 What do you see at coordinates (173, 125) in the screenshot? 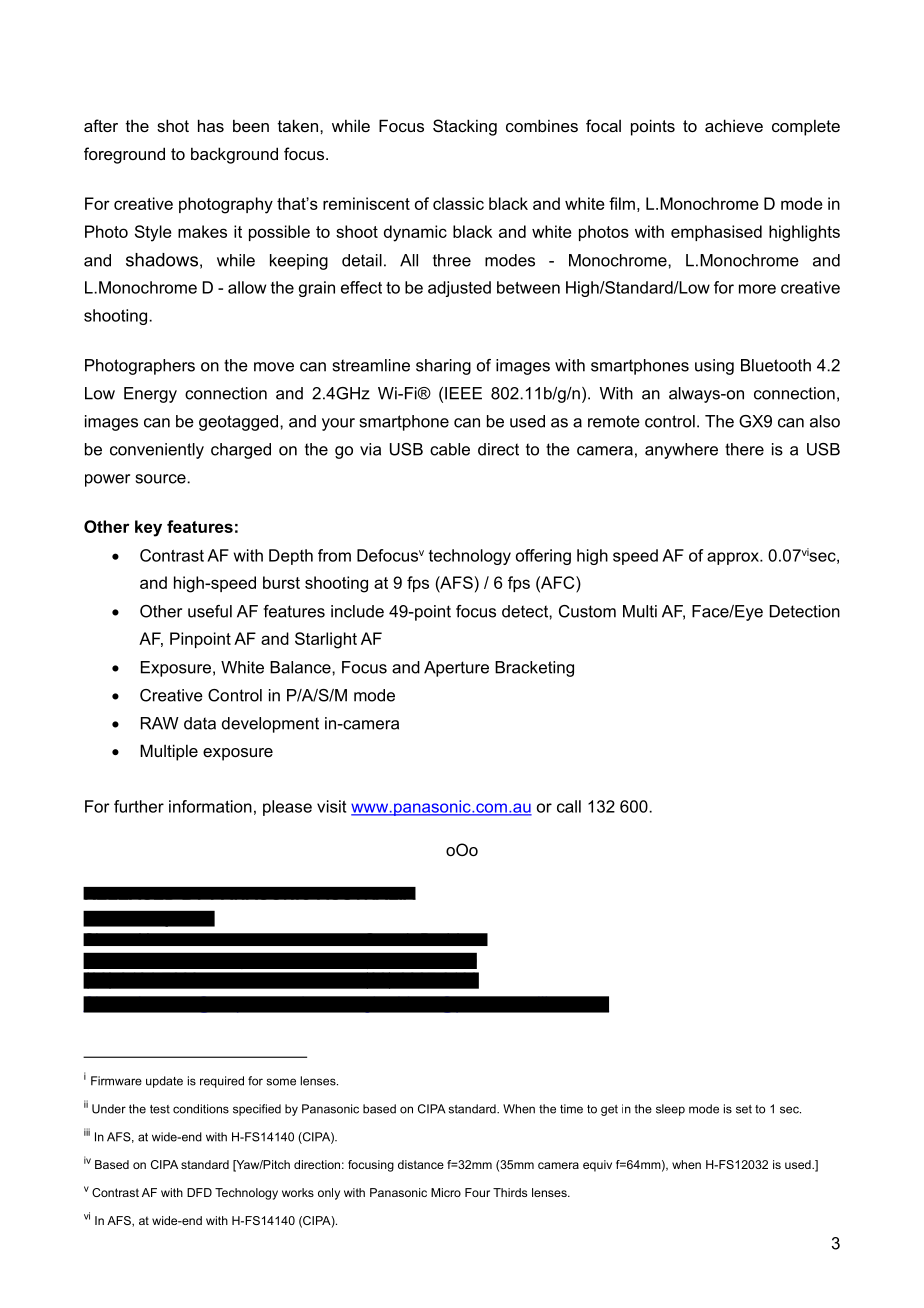
I see `shot` at bounding box center [173, 125].
